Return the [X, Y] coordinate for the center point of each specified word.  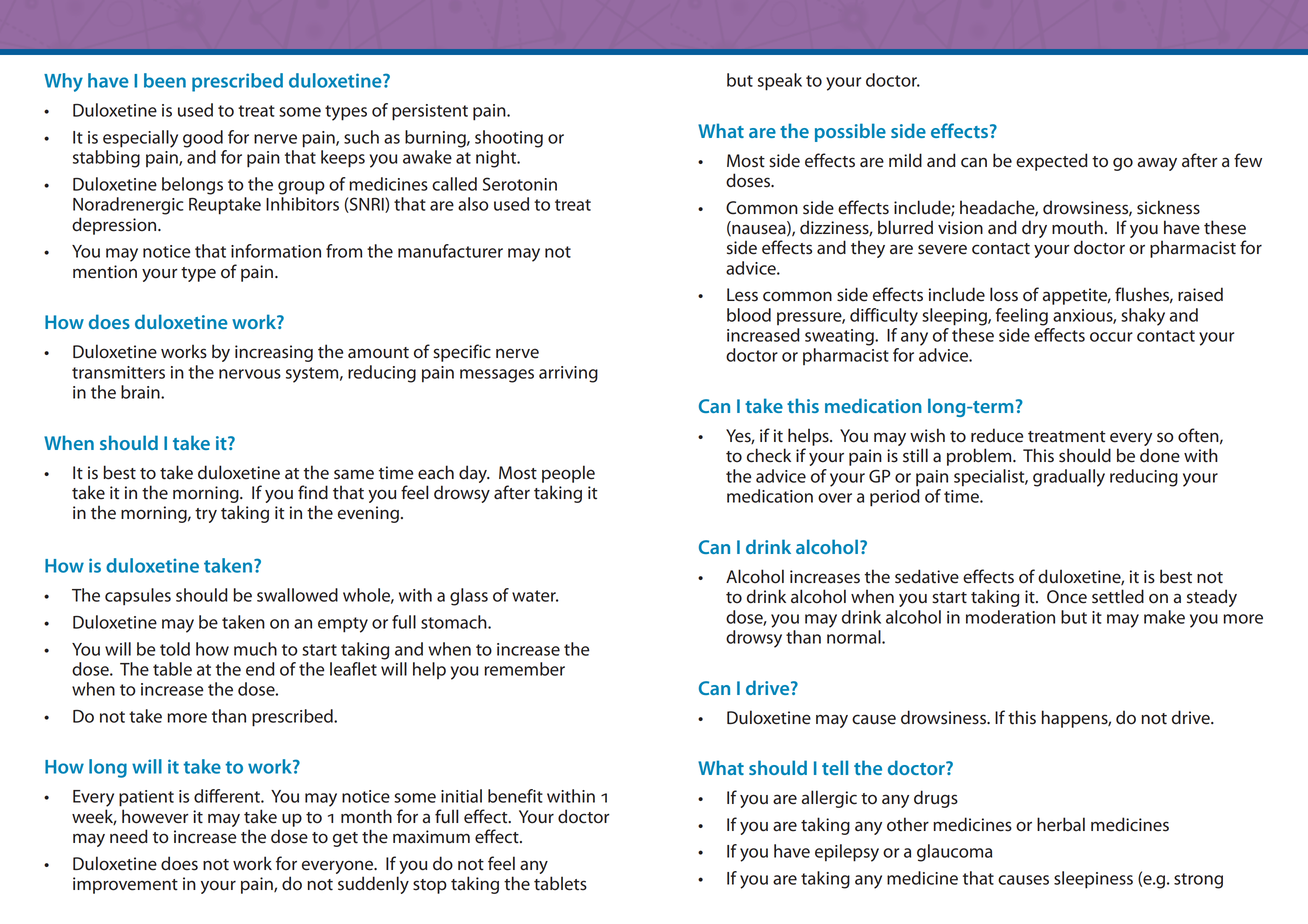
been [165, 80]
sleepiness [1093, 880]
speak [780, 82]
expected [1052, 162]
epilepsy [847, 853]
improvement [125, 885]
